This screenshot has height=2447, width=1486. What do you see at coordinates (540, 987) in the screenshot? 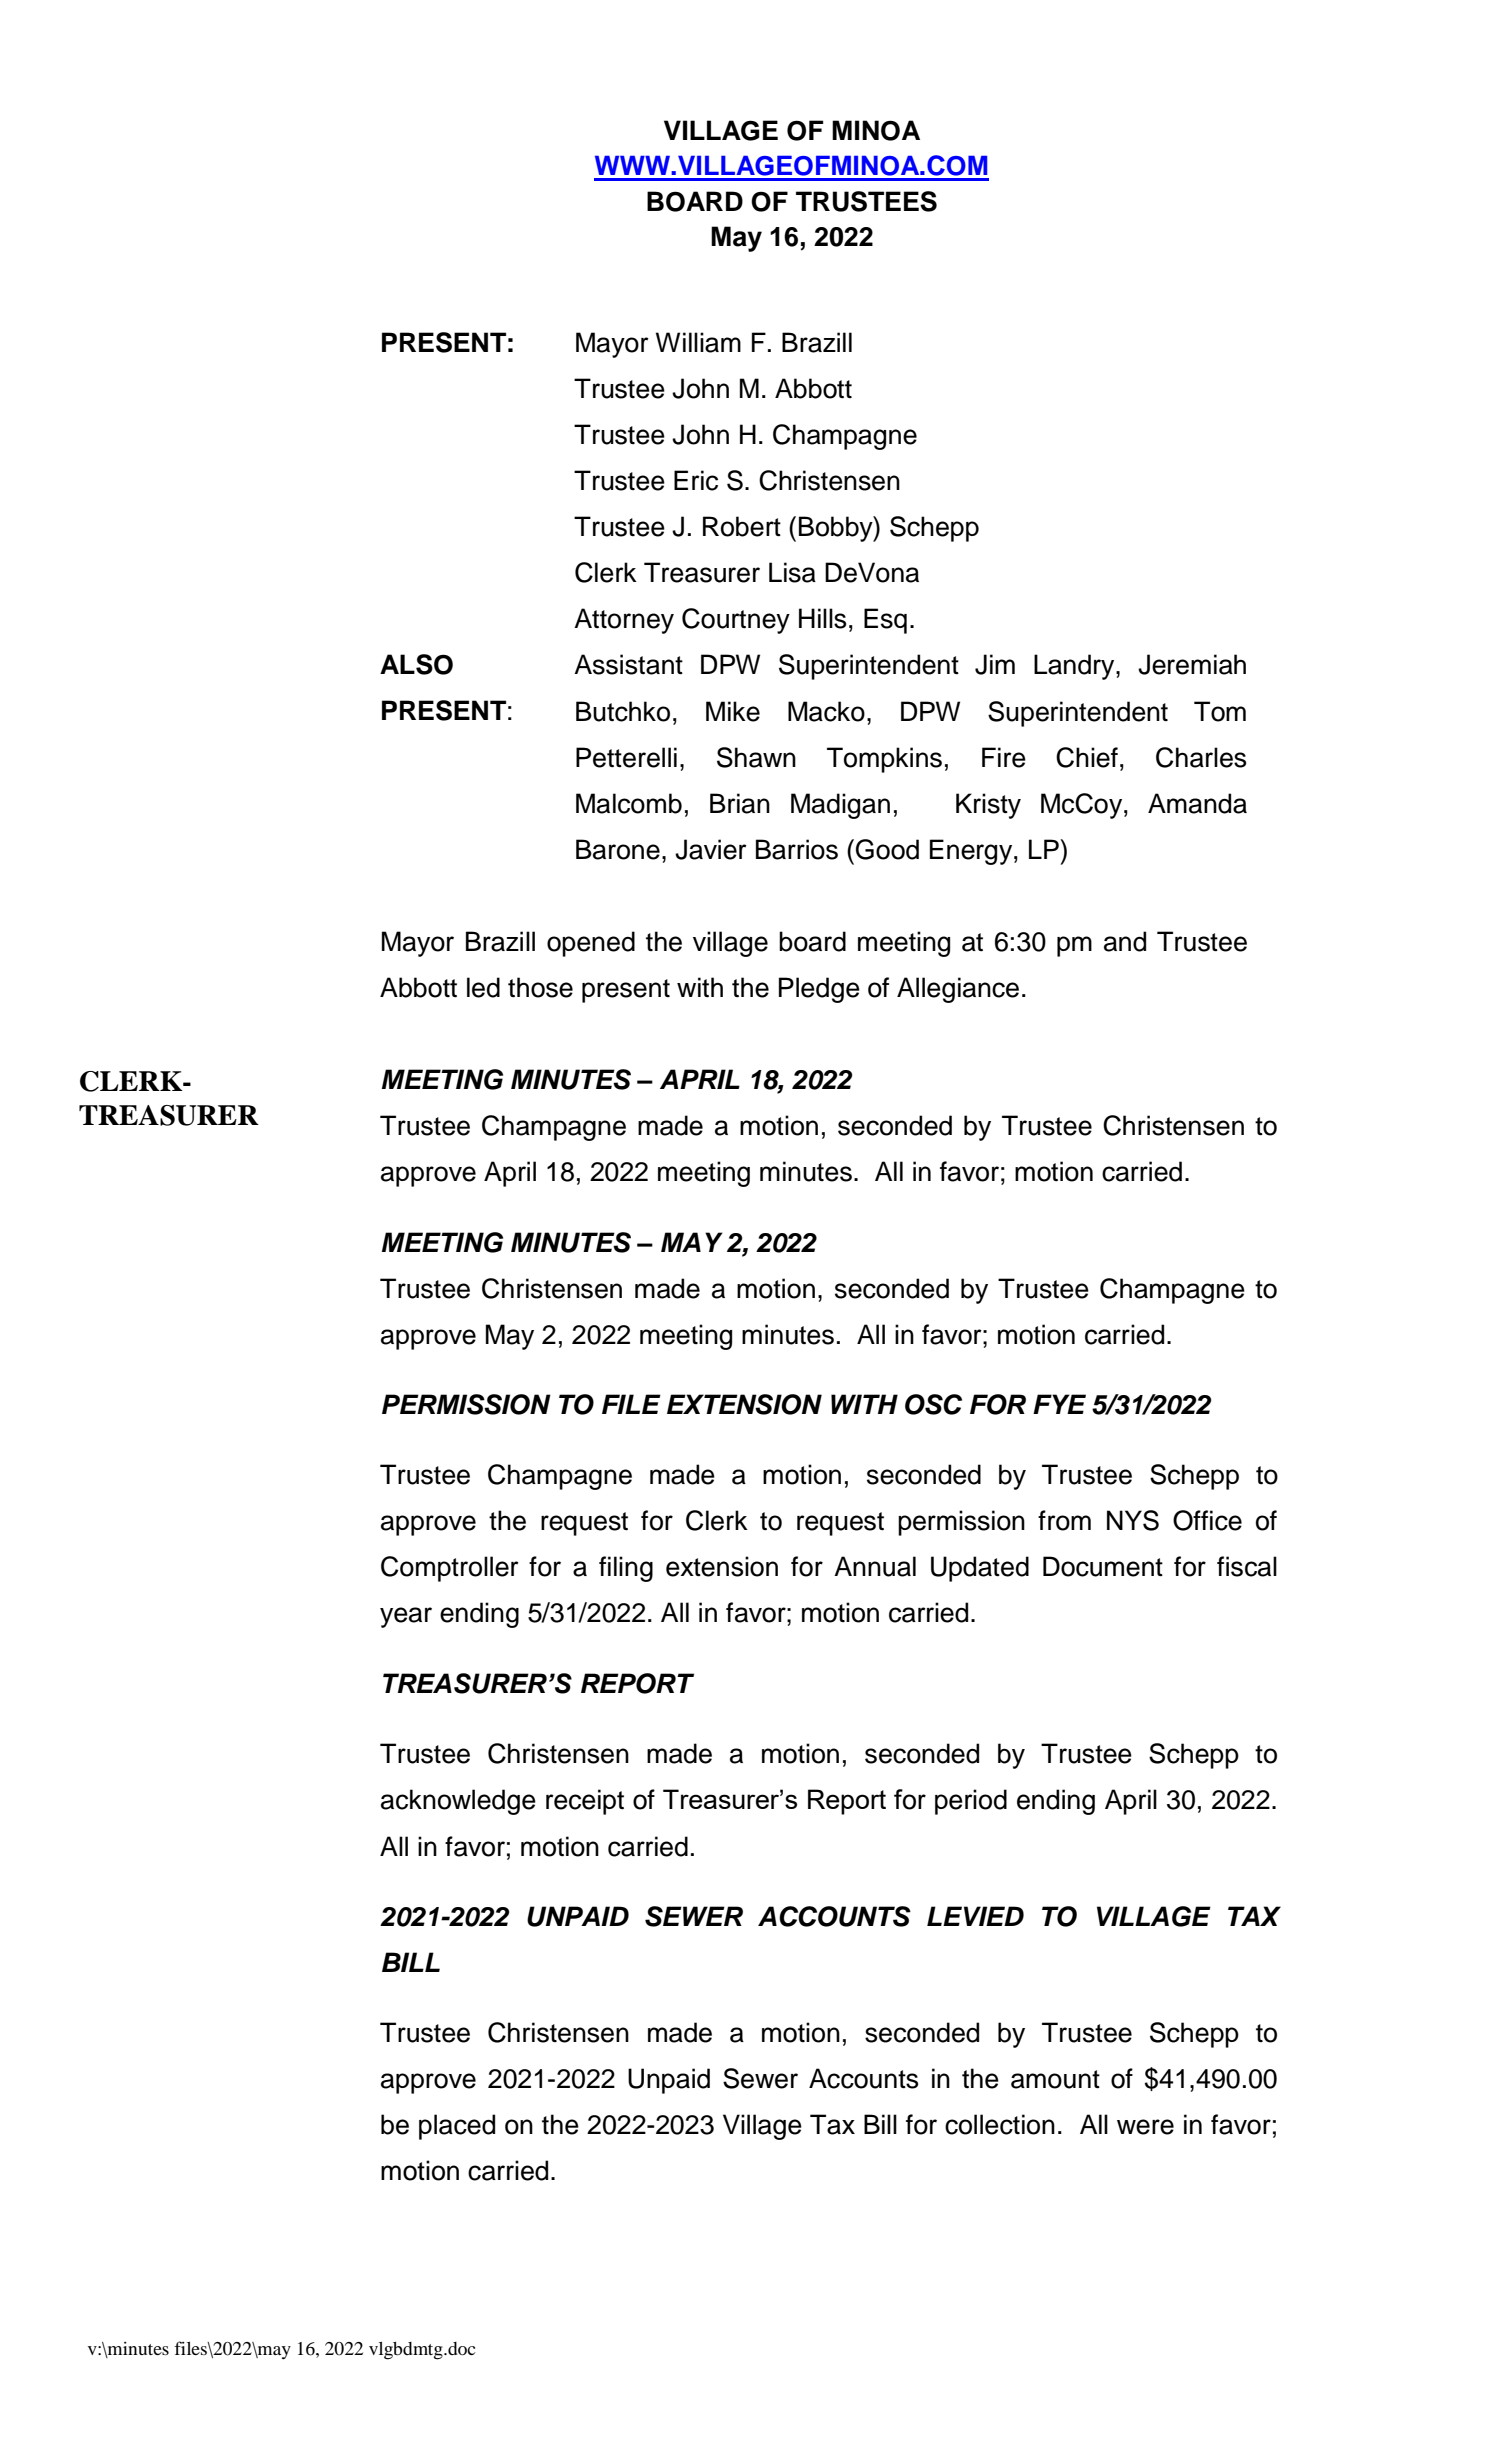
I see `those` at bounding box center [540, 987].
